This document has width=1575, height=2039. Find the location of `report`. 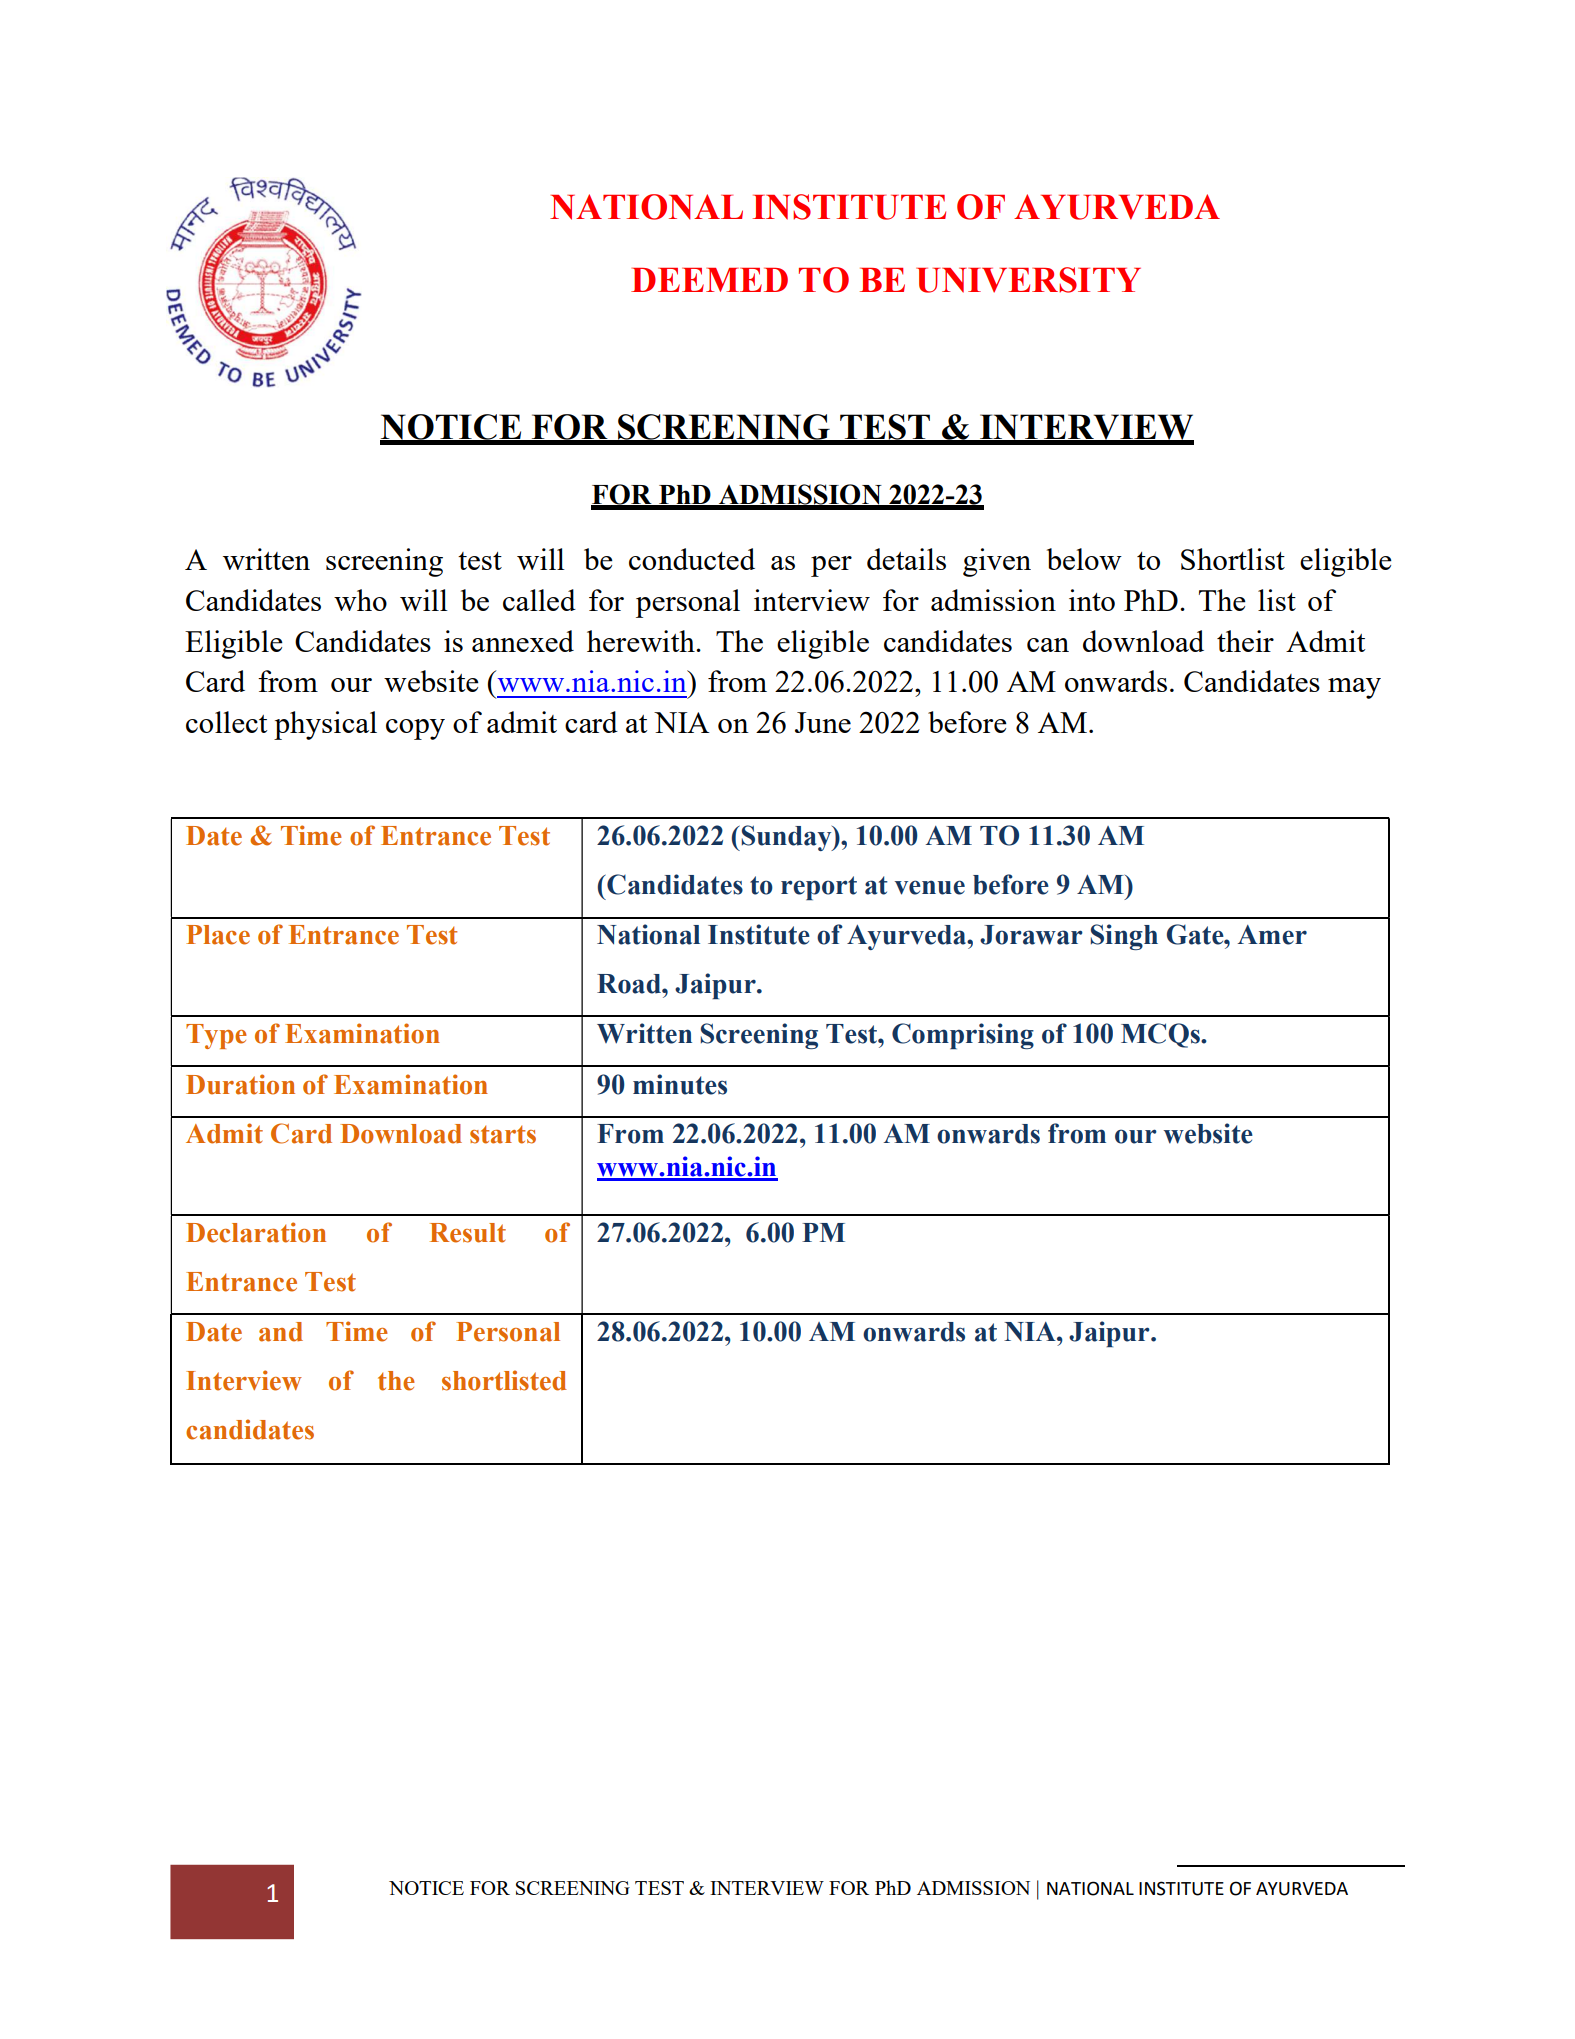

report is located at coordinates (819, 888).
